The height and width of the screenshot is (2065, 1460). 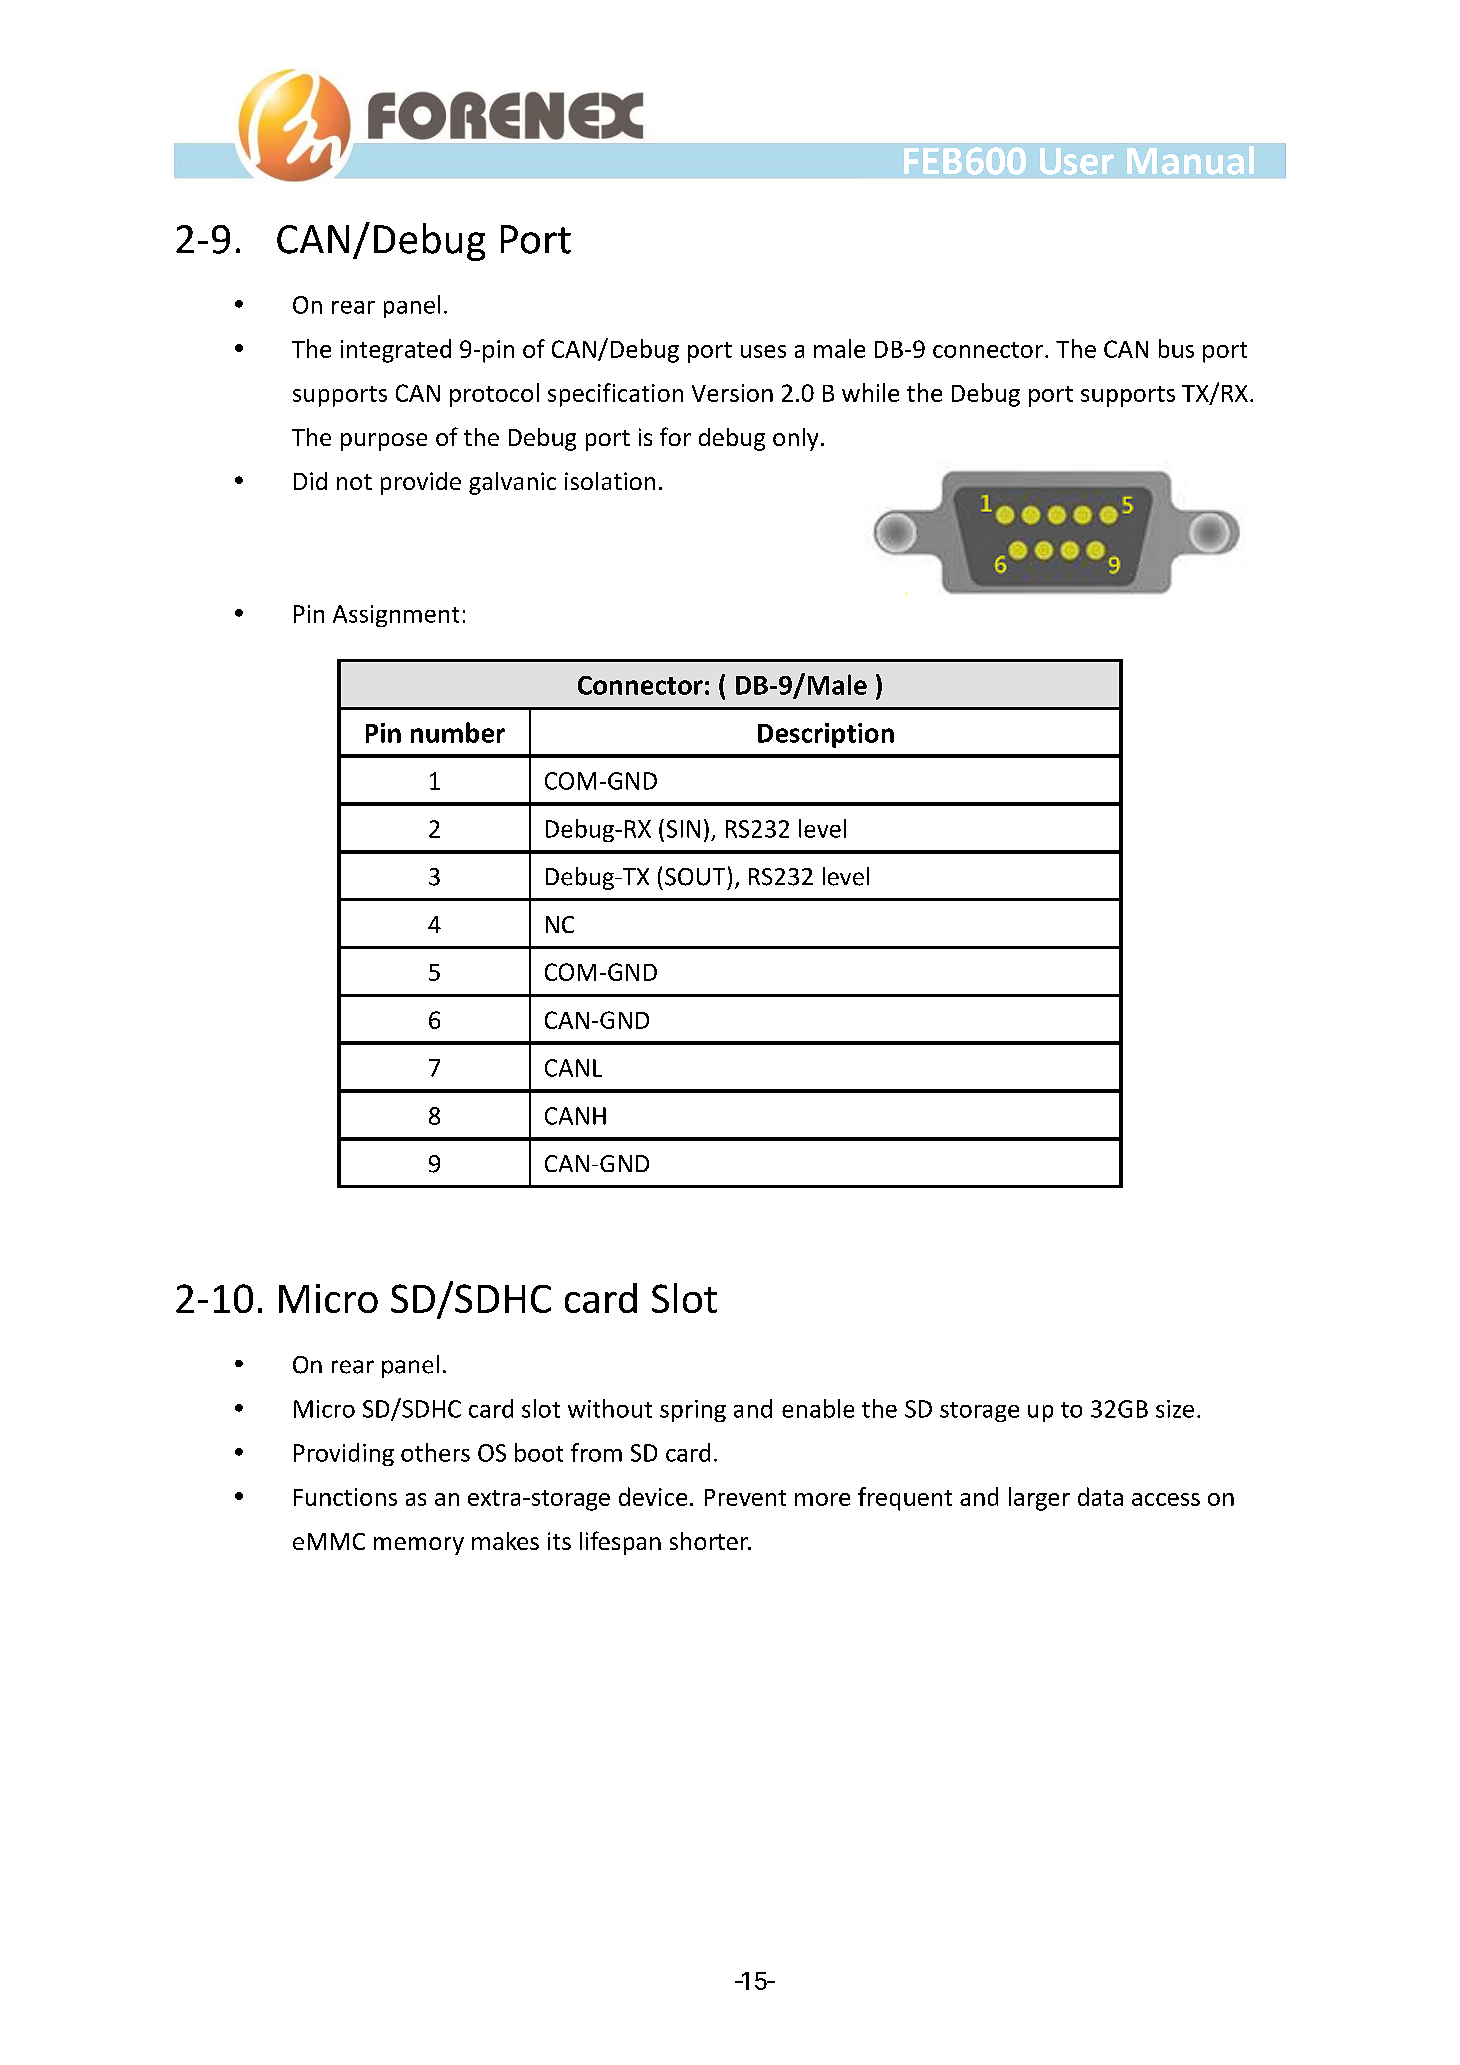 What do you see at coordinates (683, 829) in the screenshot?
I see `SIN` at bounding box center [683, 829].
